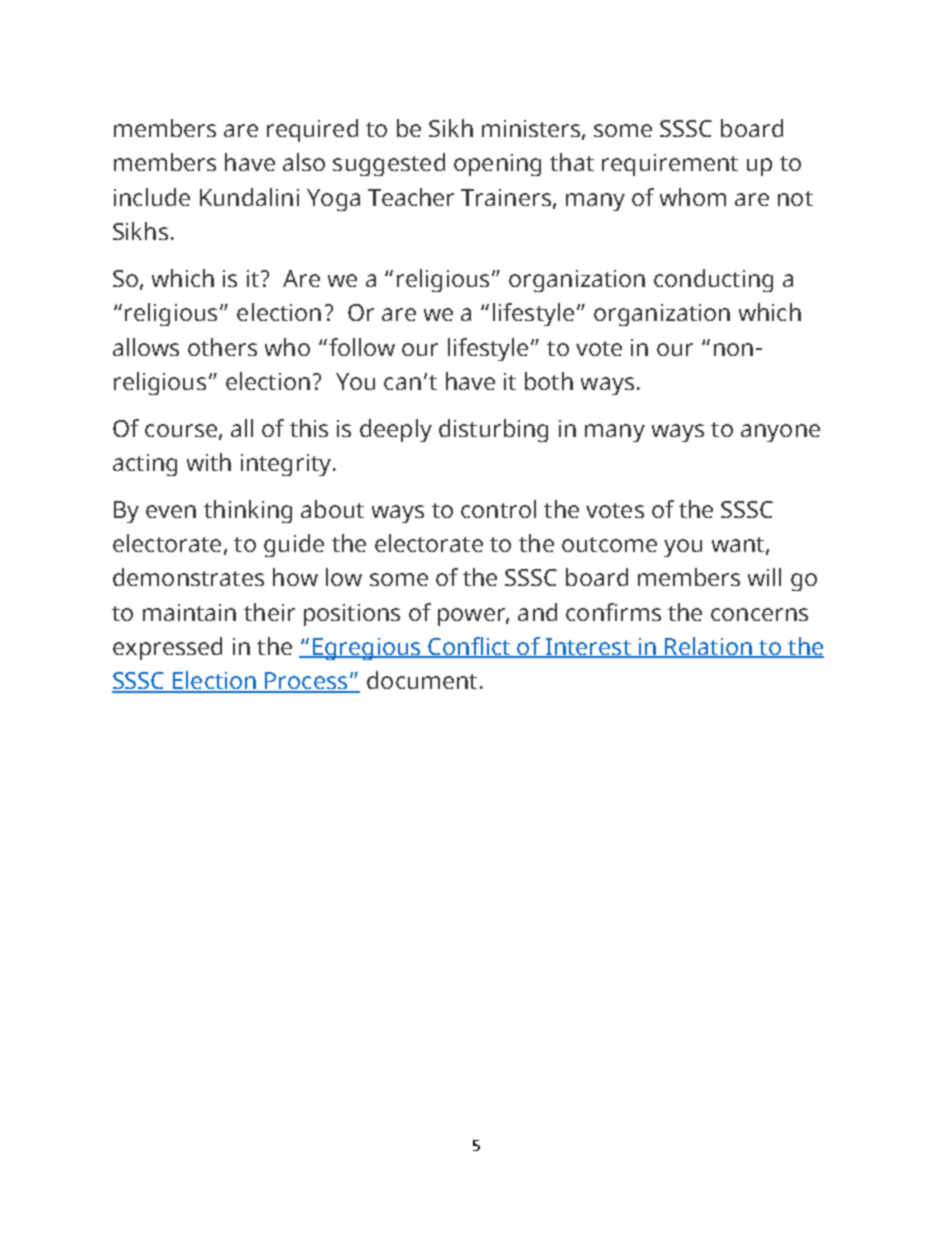  Describe the element at coordinates (304, 162) in the image. I see `also` at that location.
